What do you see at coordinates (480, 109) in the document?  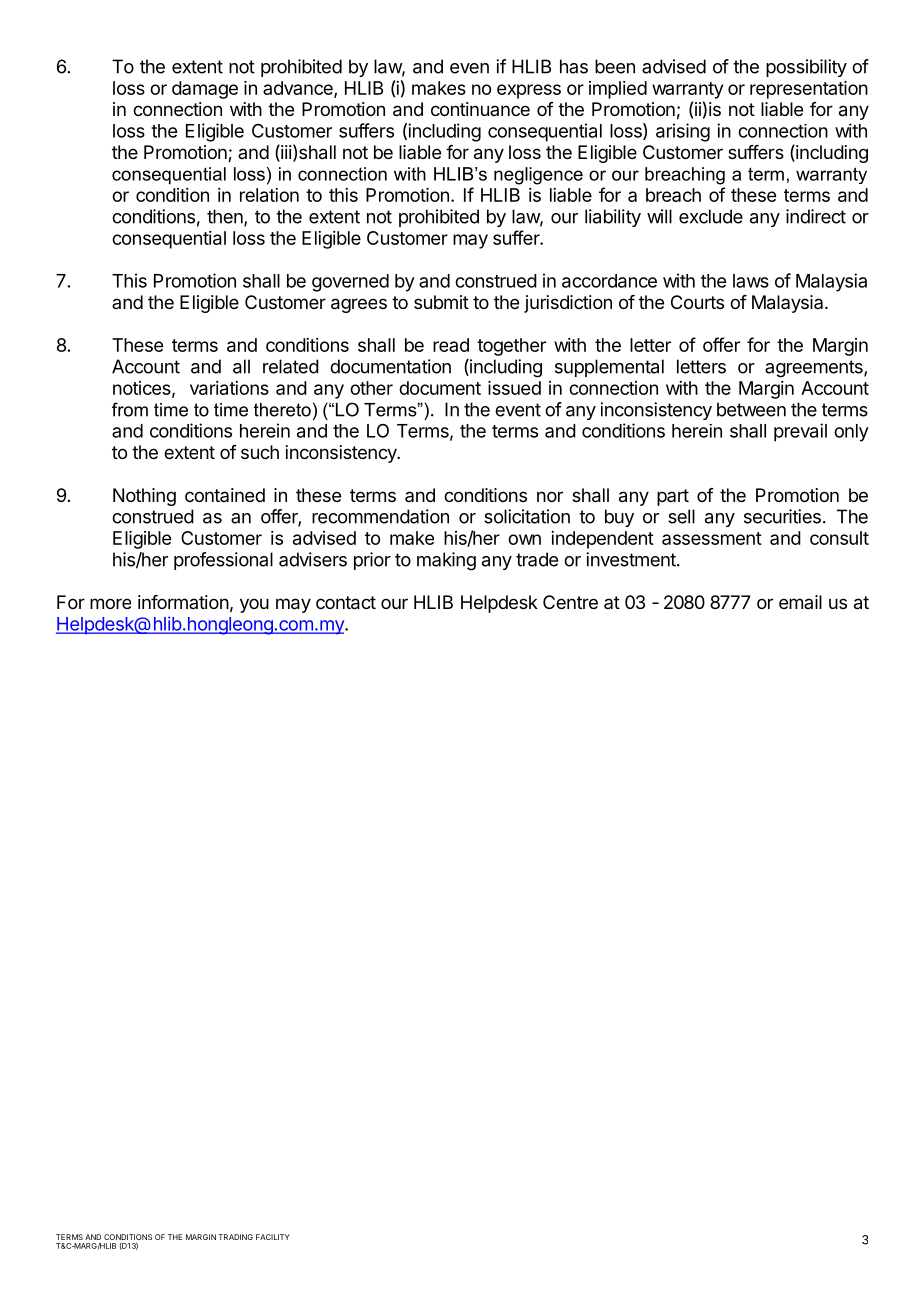 I see `continuance` at bounding box center [480, 109].
